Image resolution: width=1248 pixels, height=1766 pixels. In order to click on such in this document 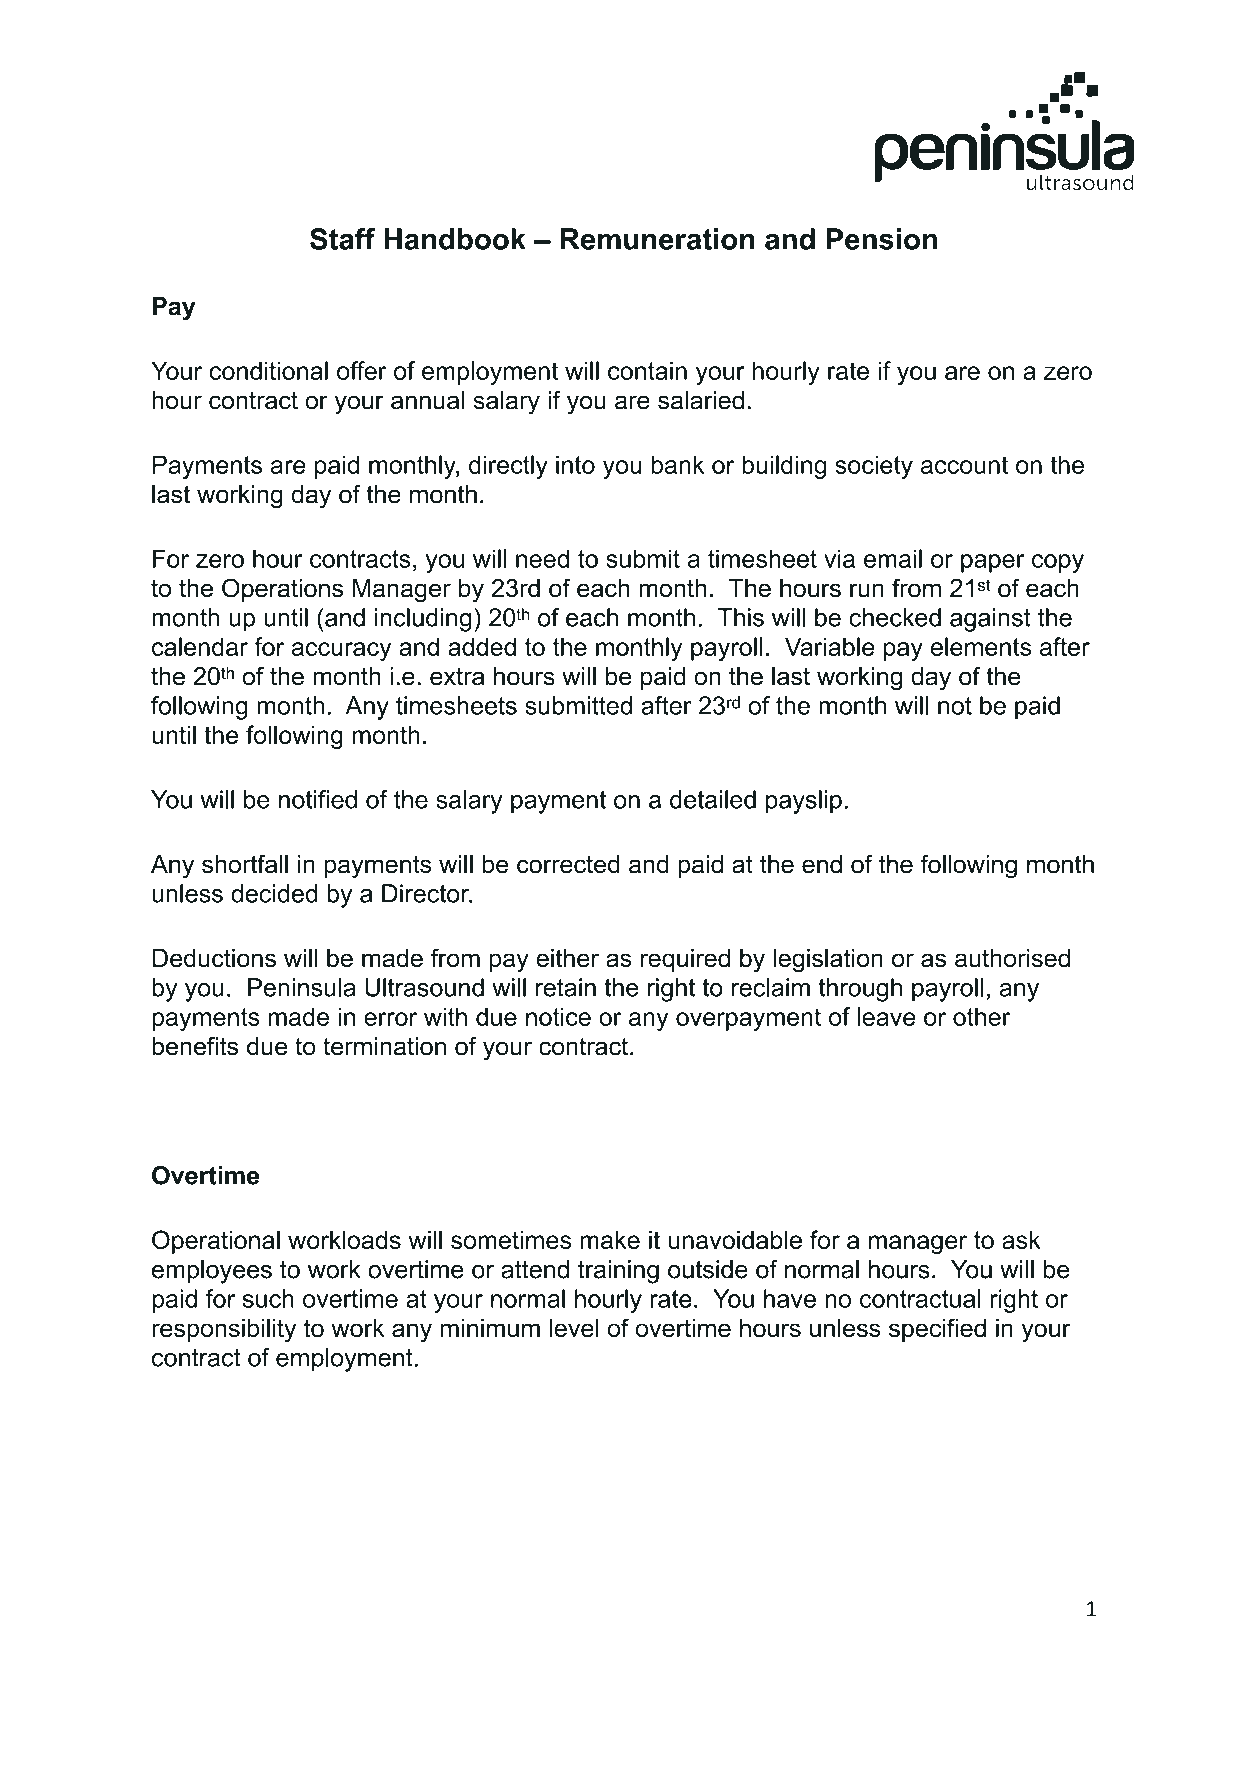, I will do `click(268, 1298)`.
